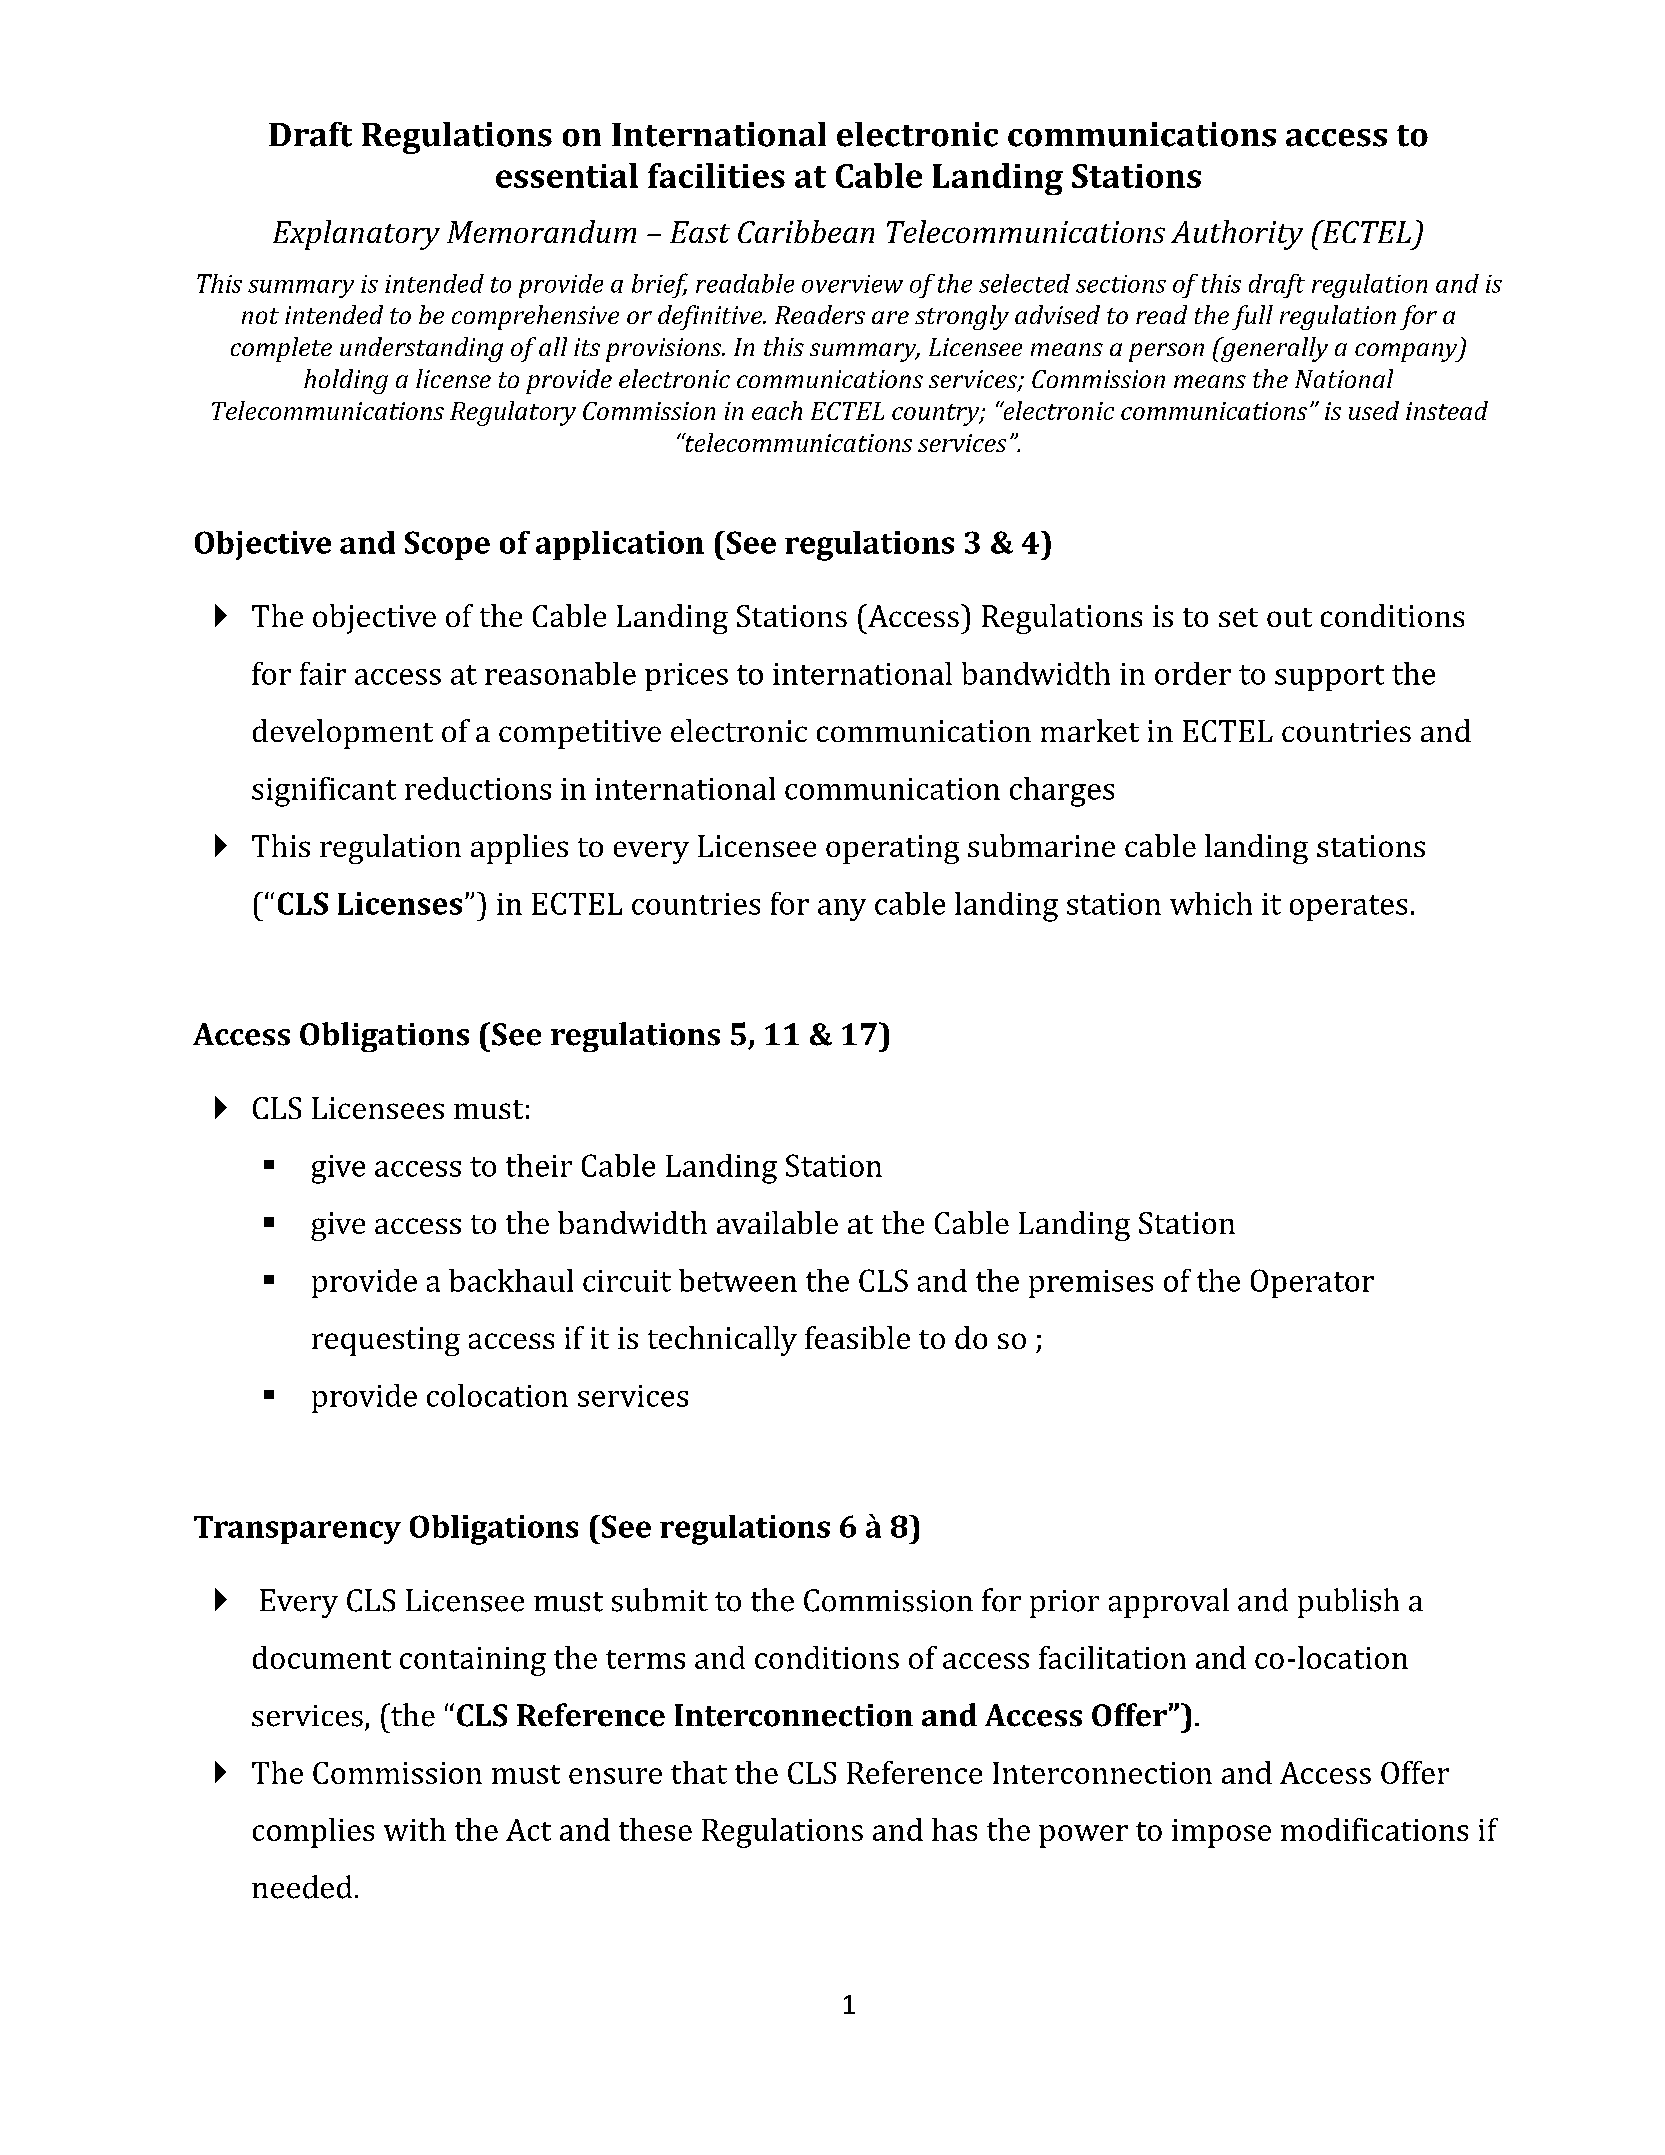 The image size is (1665, 2155). I want to click on Operator, so click(1312, 1283).
